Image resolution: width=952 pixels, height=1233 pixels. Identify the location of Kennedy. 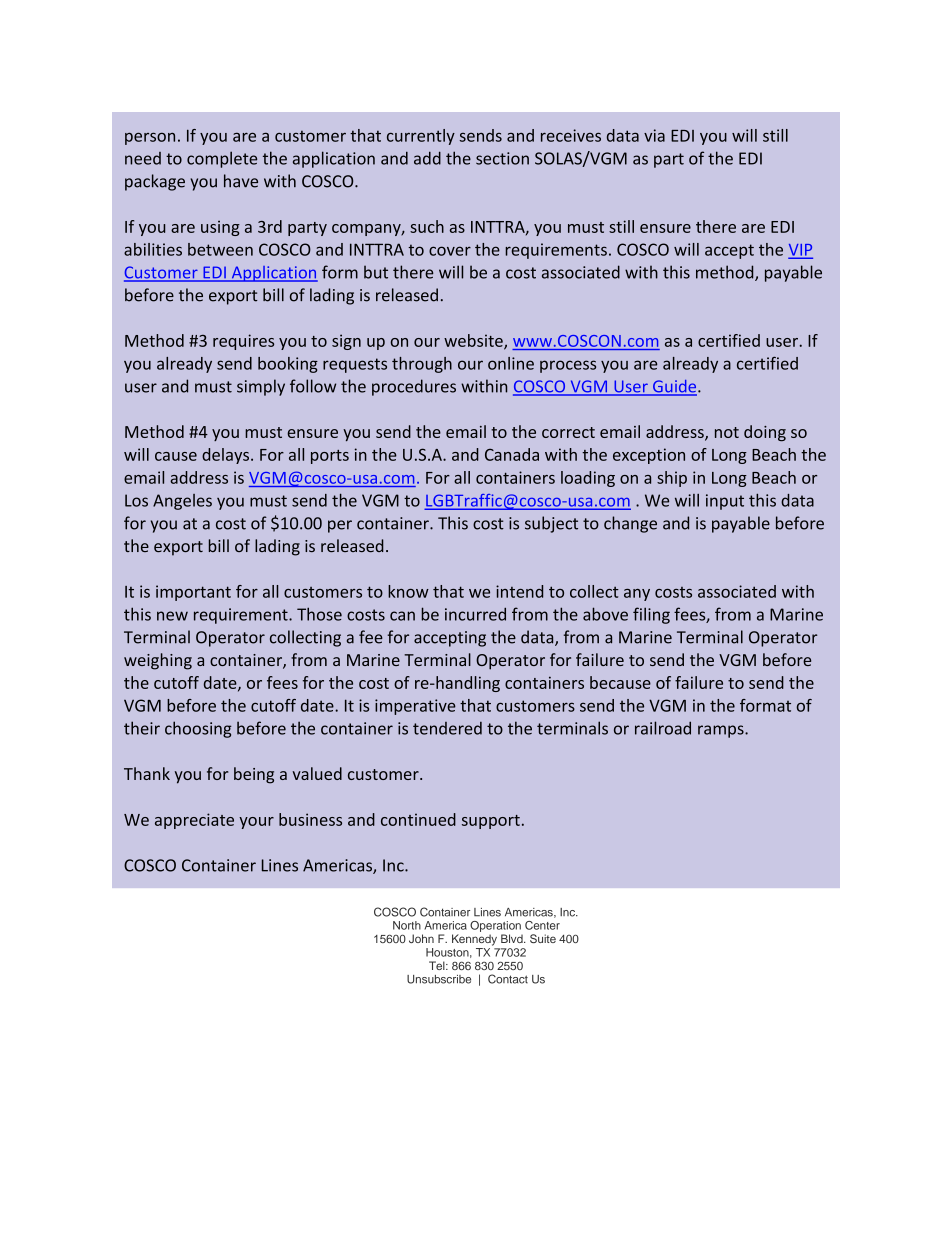
(474, 940).
